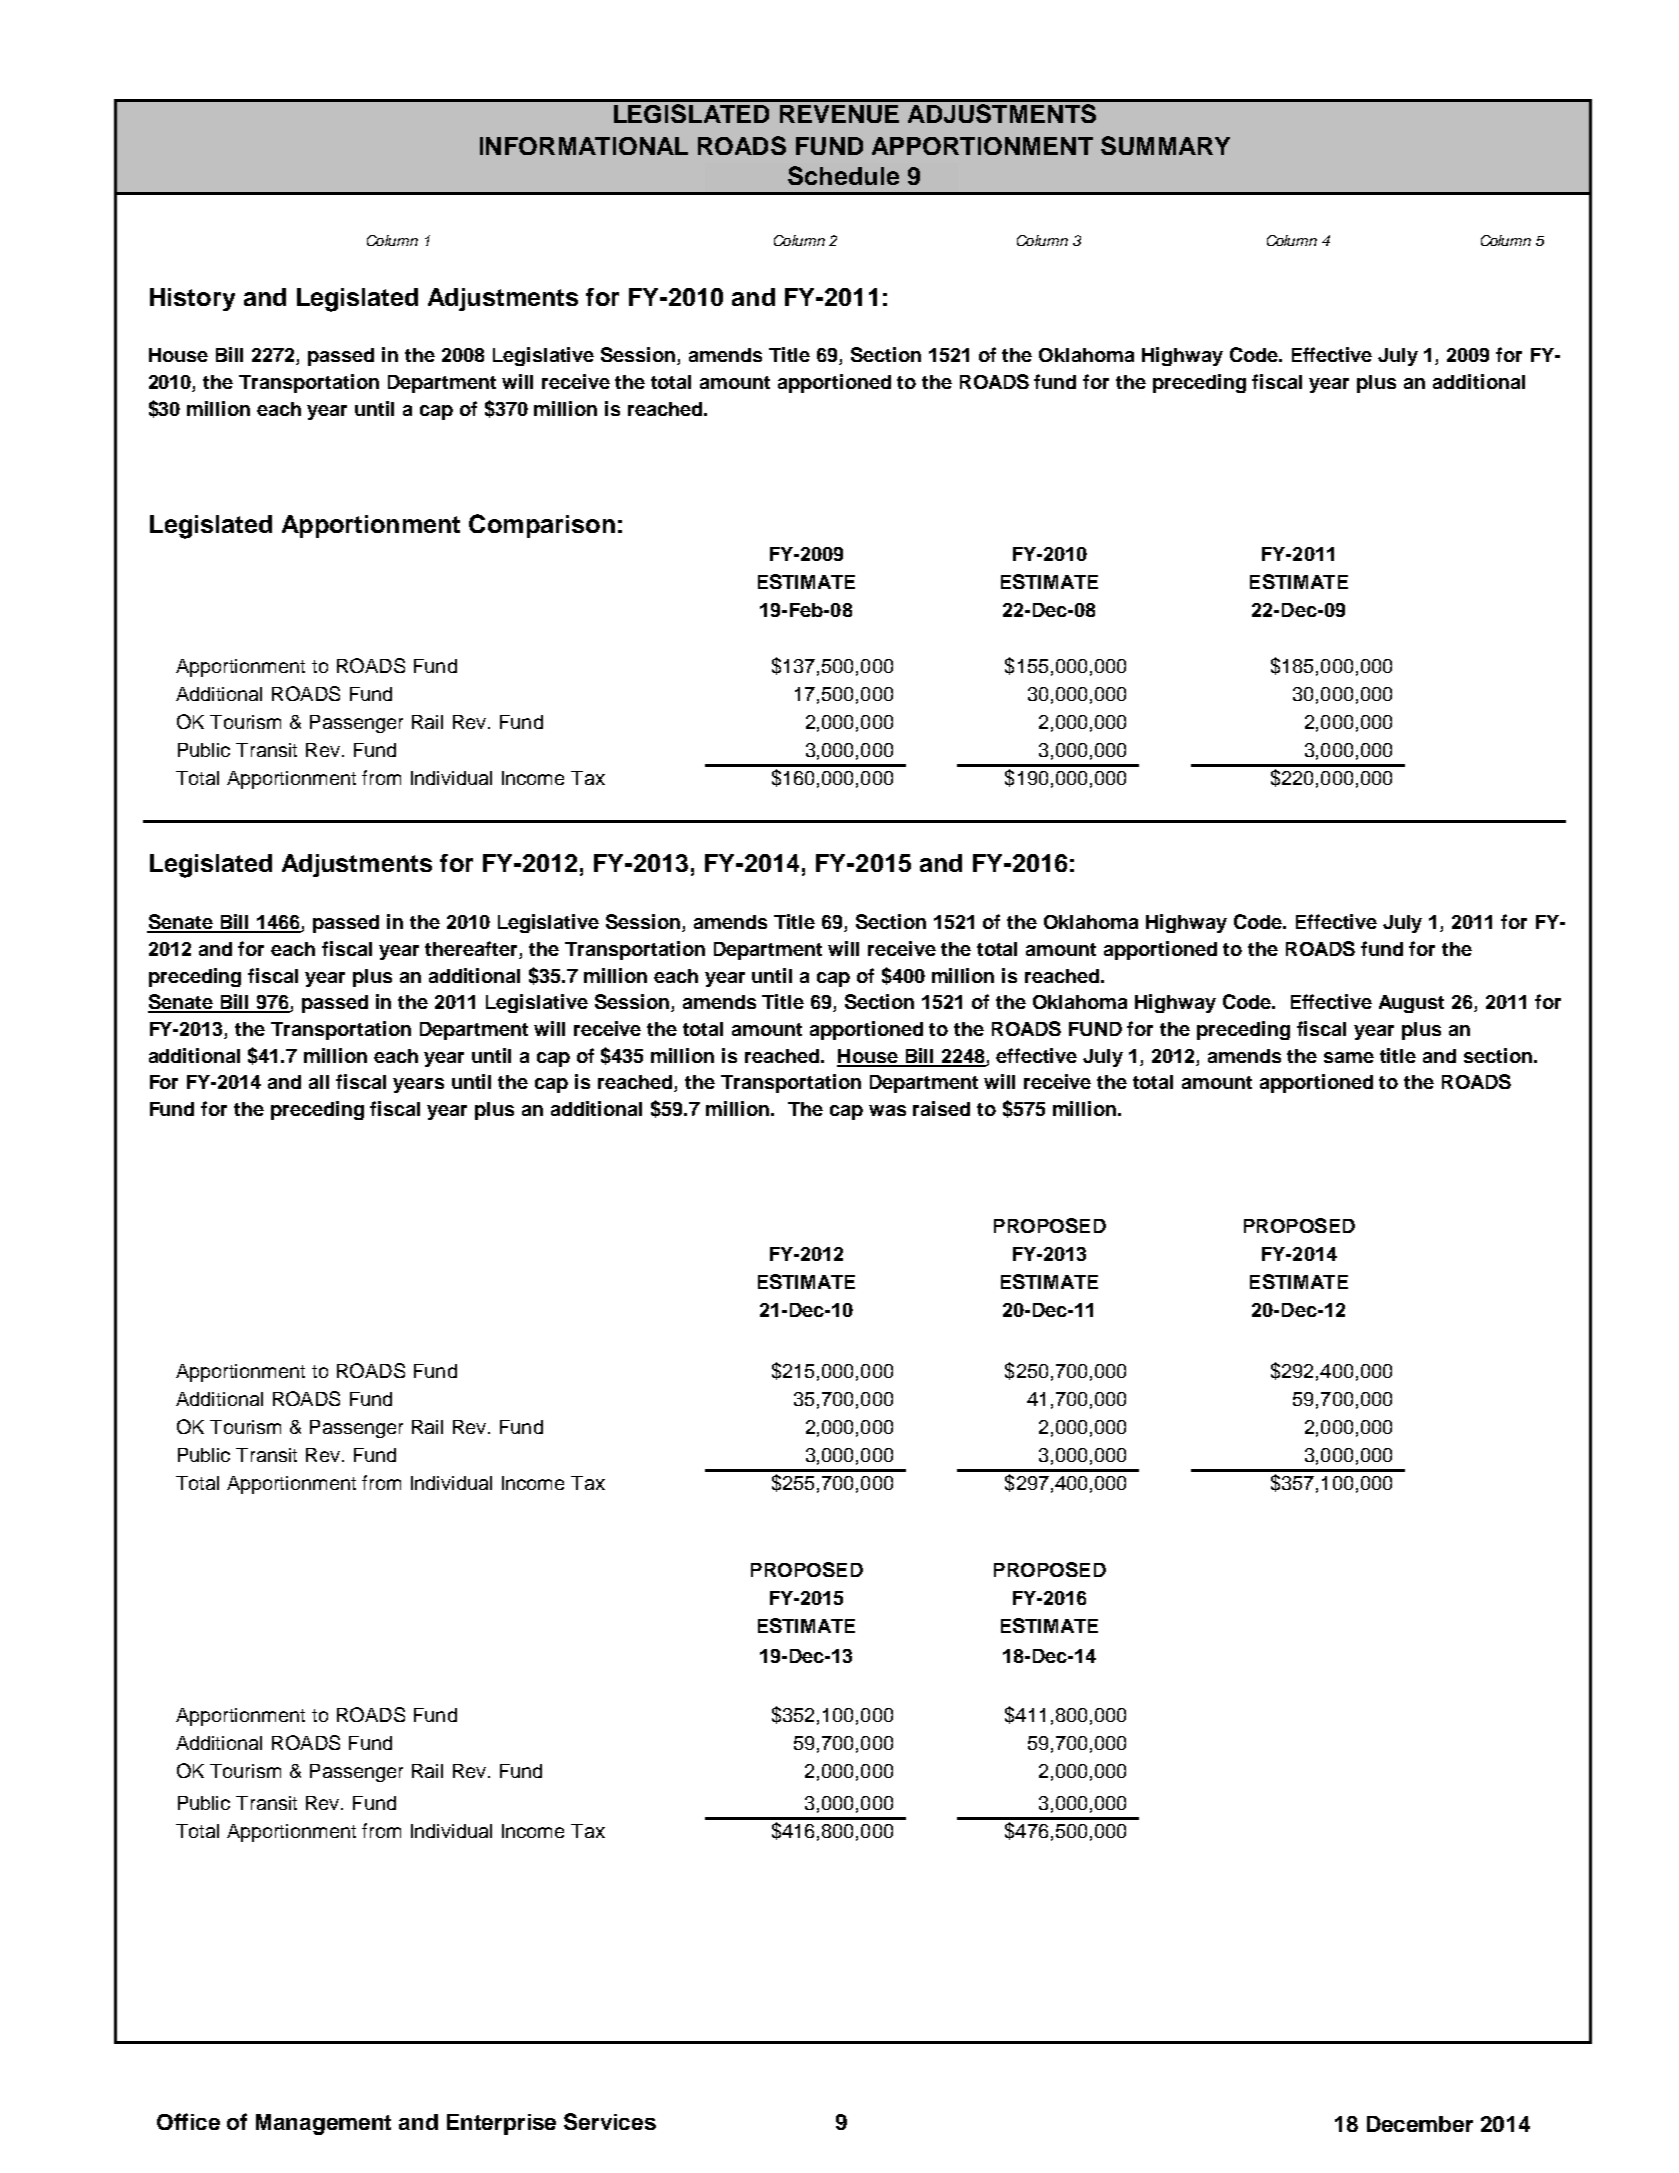 This screenshot has height=2173, width=1679. What do you see at coordinates (941, 1108) in the screenshot?
I see `raised` at bounding box center [941, 1108].
